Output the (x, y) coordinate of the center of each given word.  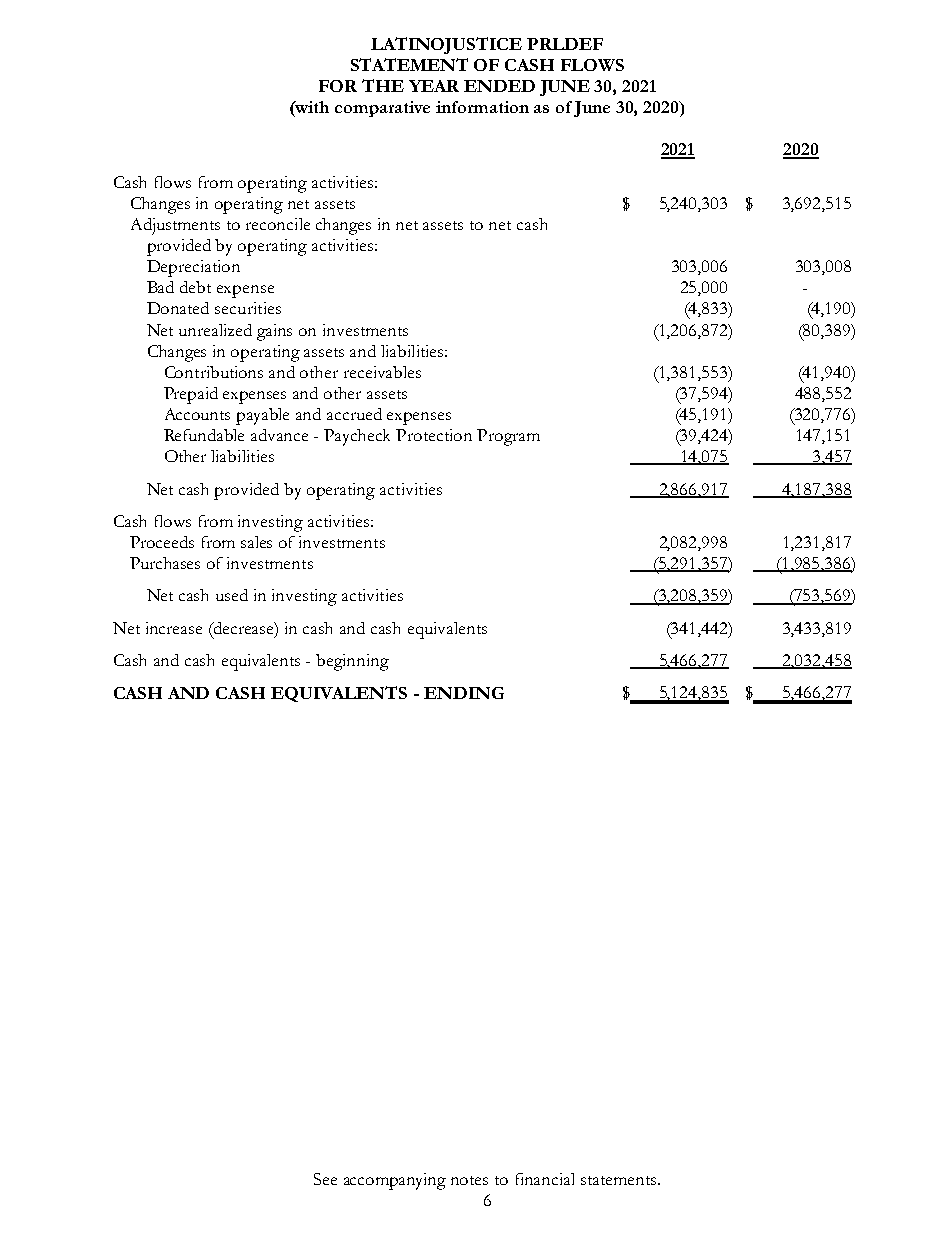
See (325, 1179)
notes (469, 1180)
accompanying (395, 1181)
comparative (382, 109)
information (482, 107)
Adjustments (175, 226)
